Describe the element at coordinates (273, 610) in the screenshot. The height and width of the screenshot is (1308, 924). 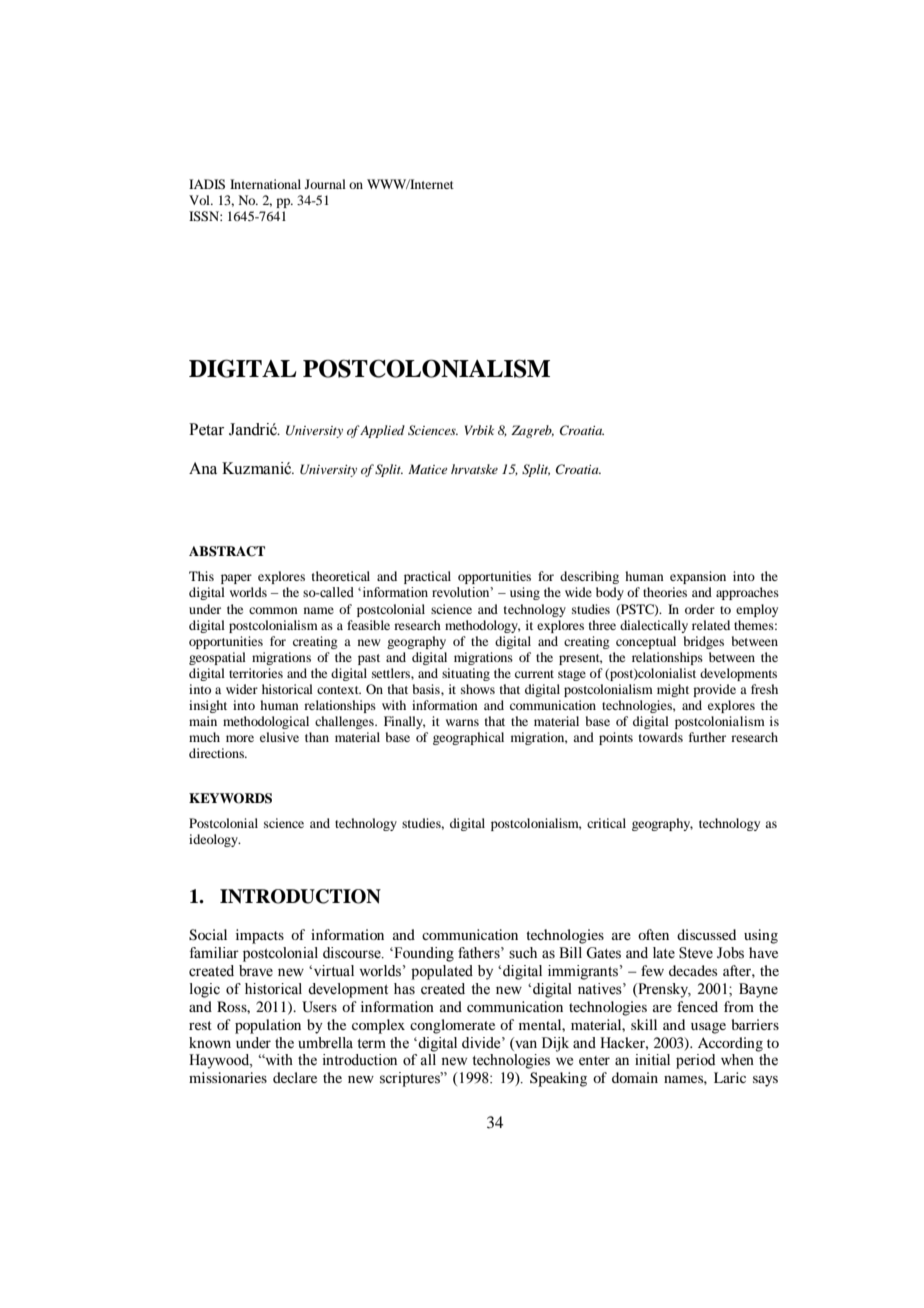
I see `common` at that location.
